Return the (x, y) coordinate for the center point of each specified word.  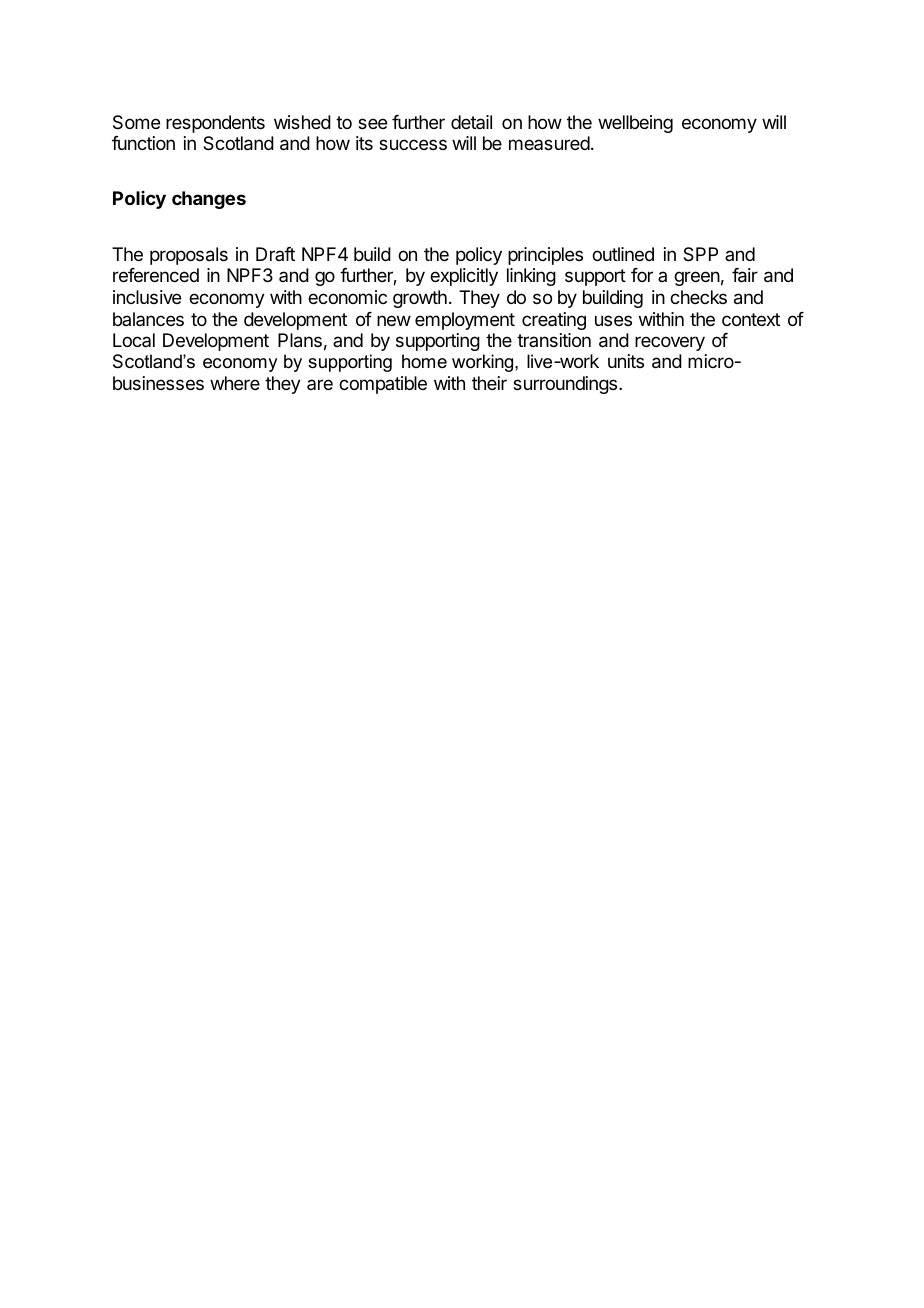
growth (420, 299)
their (489, 383)
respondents (215, 124)
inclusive (147, 297)
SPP (700, 254)
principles (545, 256)
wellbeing (635, 124)
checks (698, 297)
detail (471, 122)
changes (209, 200)
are (320, 384)
